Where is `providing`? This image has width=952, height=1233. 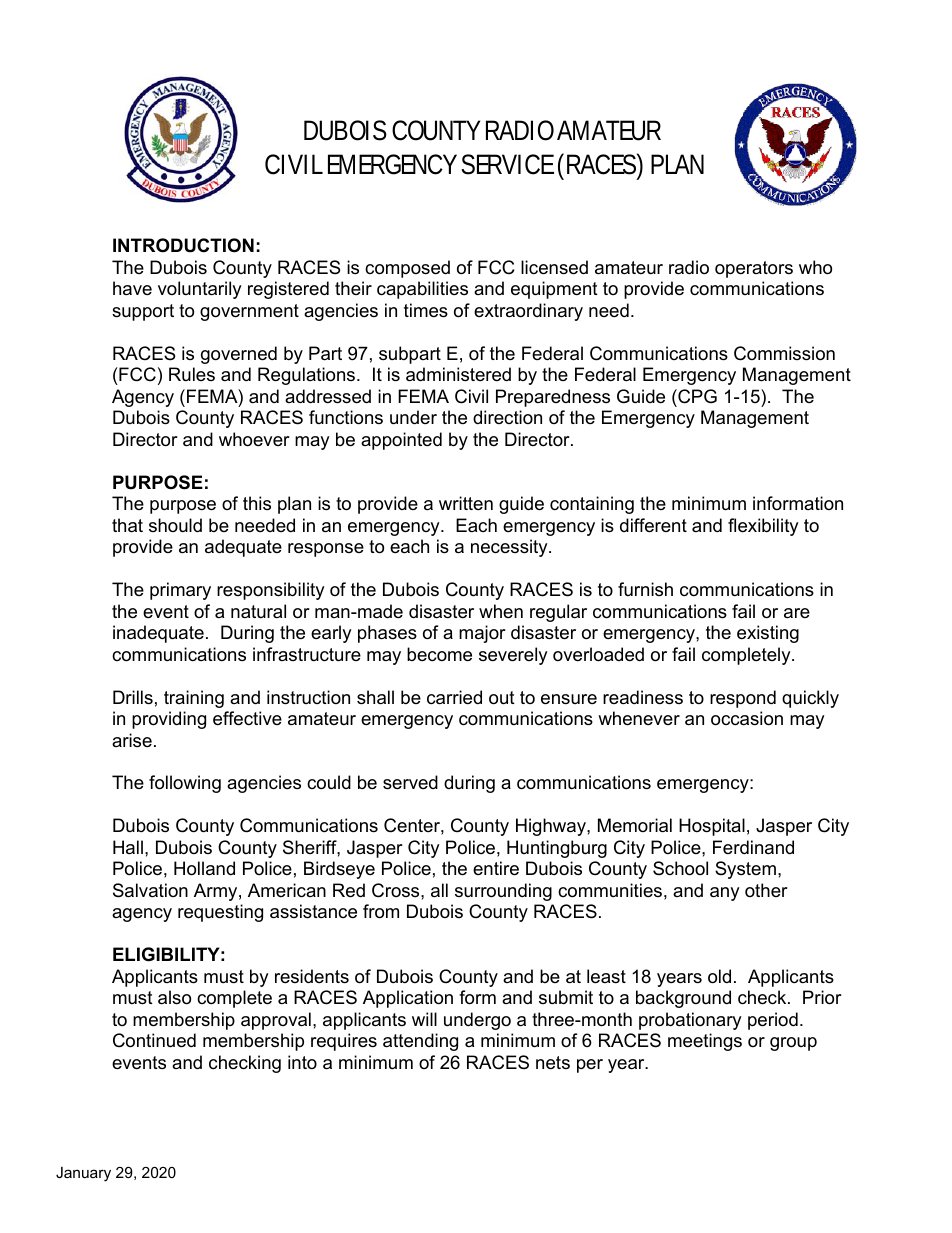
providing is located at coordinates (169, 720).
